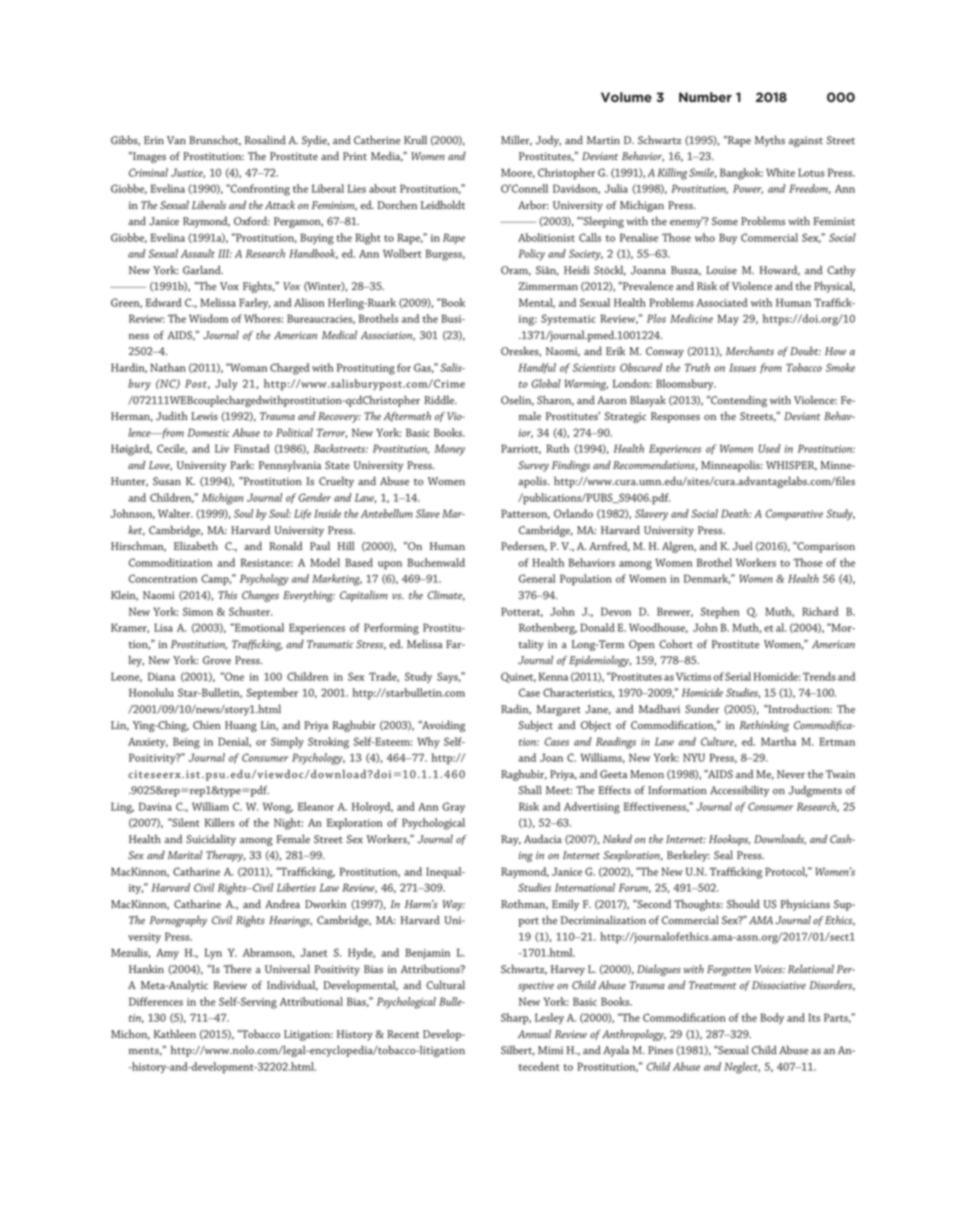 This image has width=966, height=1232. What do you see at coordinates (772, 1019) in the image?
I see `Body` at bounding box center [772, 1019].
